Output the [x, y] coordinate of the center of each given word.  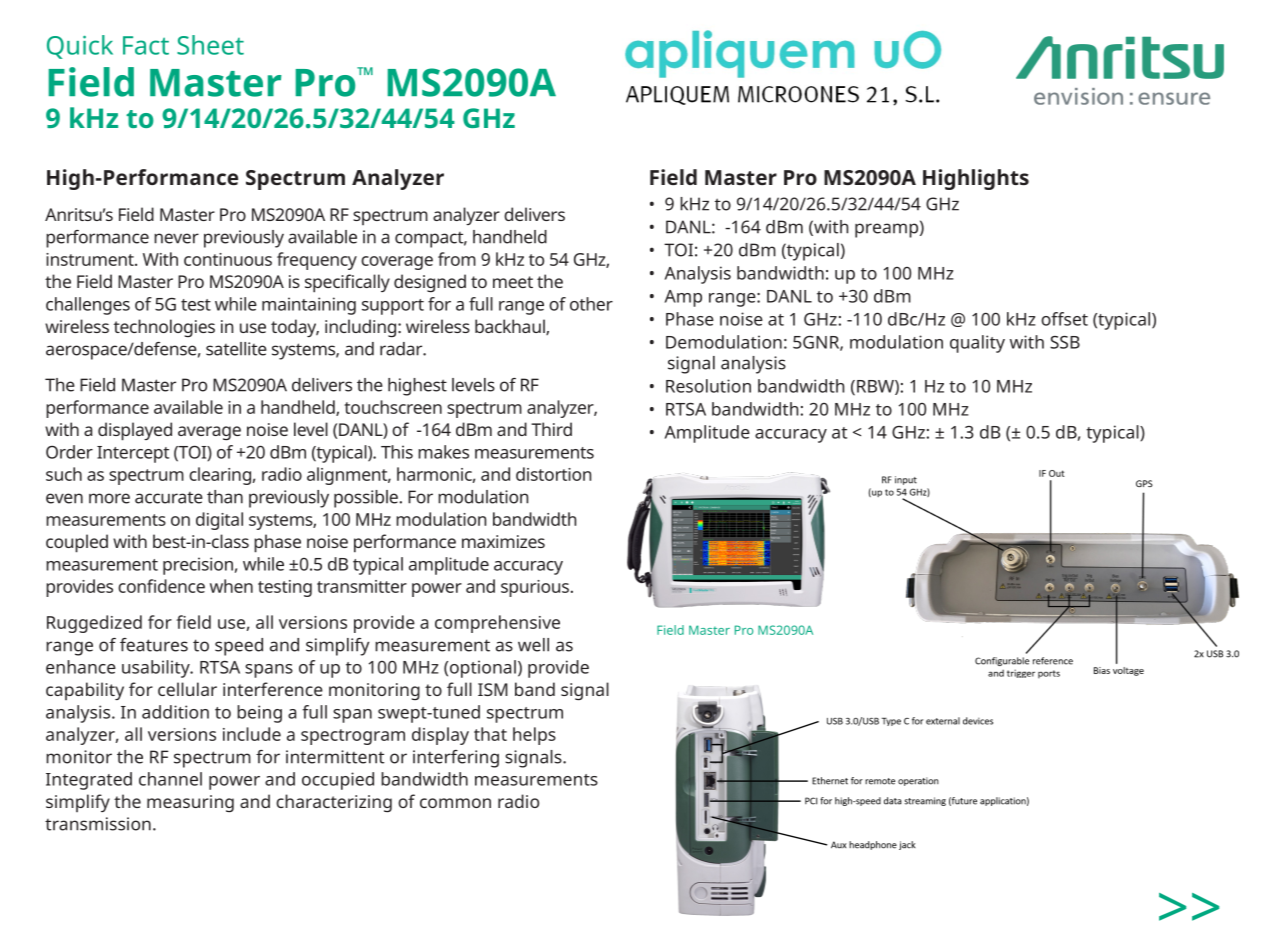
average [209, 433]
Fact [146, 45]
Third [551, 429]
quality [977, 344]
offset [1064, 319]
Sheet [210, 45]
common [455, 803]
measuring [190, 803]
